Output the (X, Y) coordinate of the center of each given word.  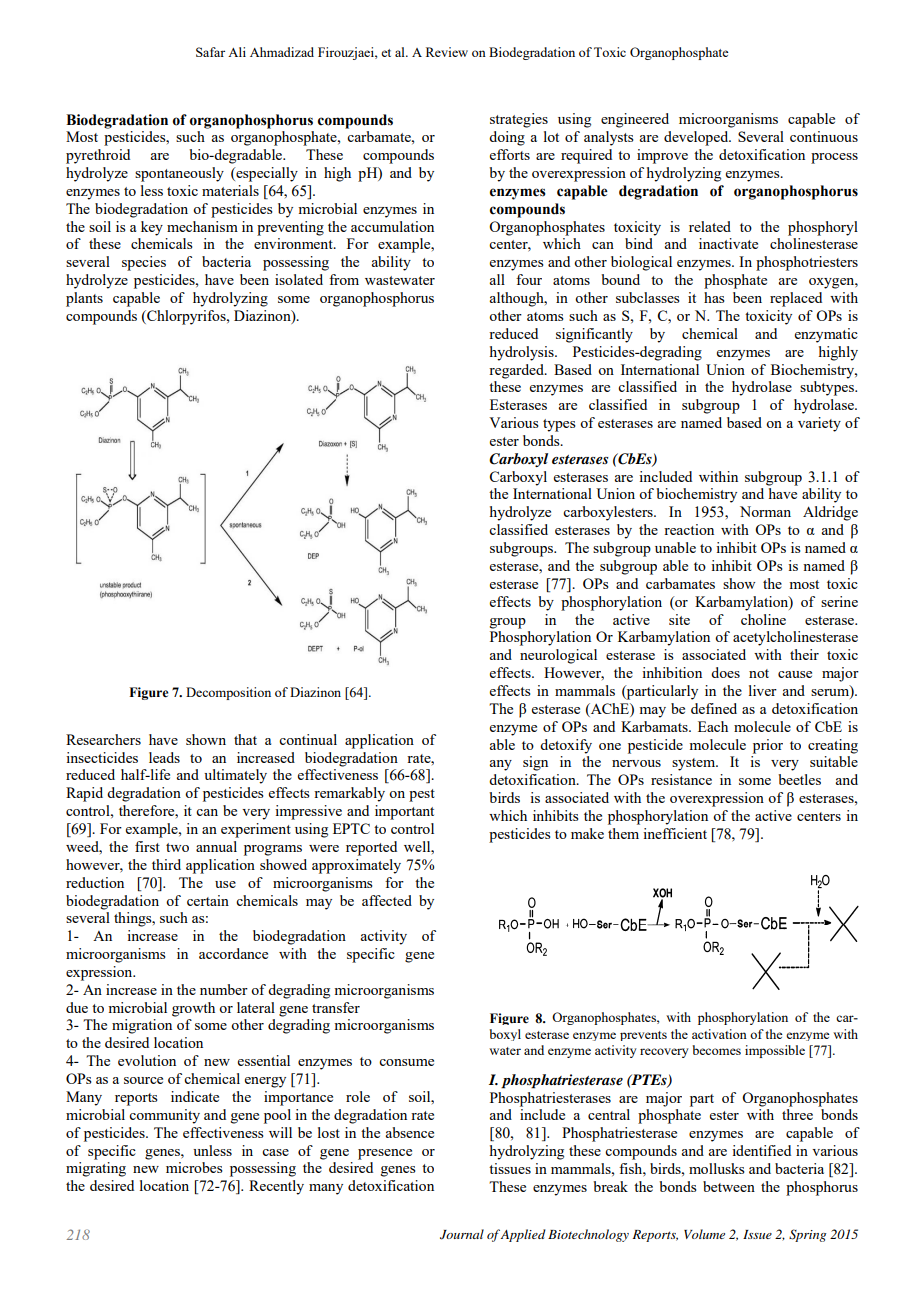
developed (697, 138)
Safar (210, 52)
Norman (765, 511)
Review (447, 52)
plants (84, 299)
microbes (194, 1167)
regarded (517, 371)
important (404, 812)
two (177, 847)
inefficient (675, 833)
